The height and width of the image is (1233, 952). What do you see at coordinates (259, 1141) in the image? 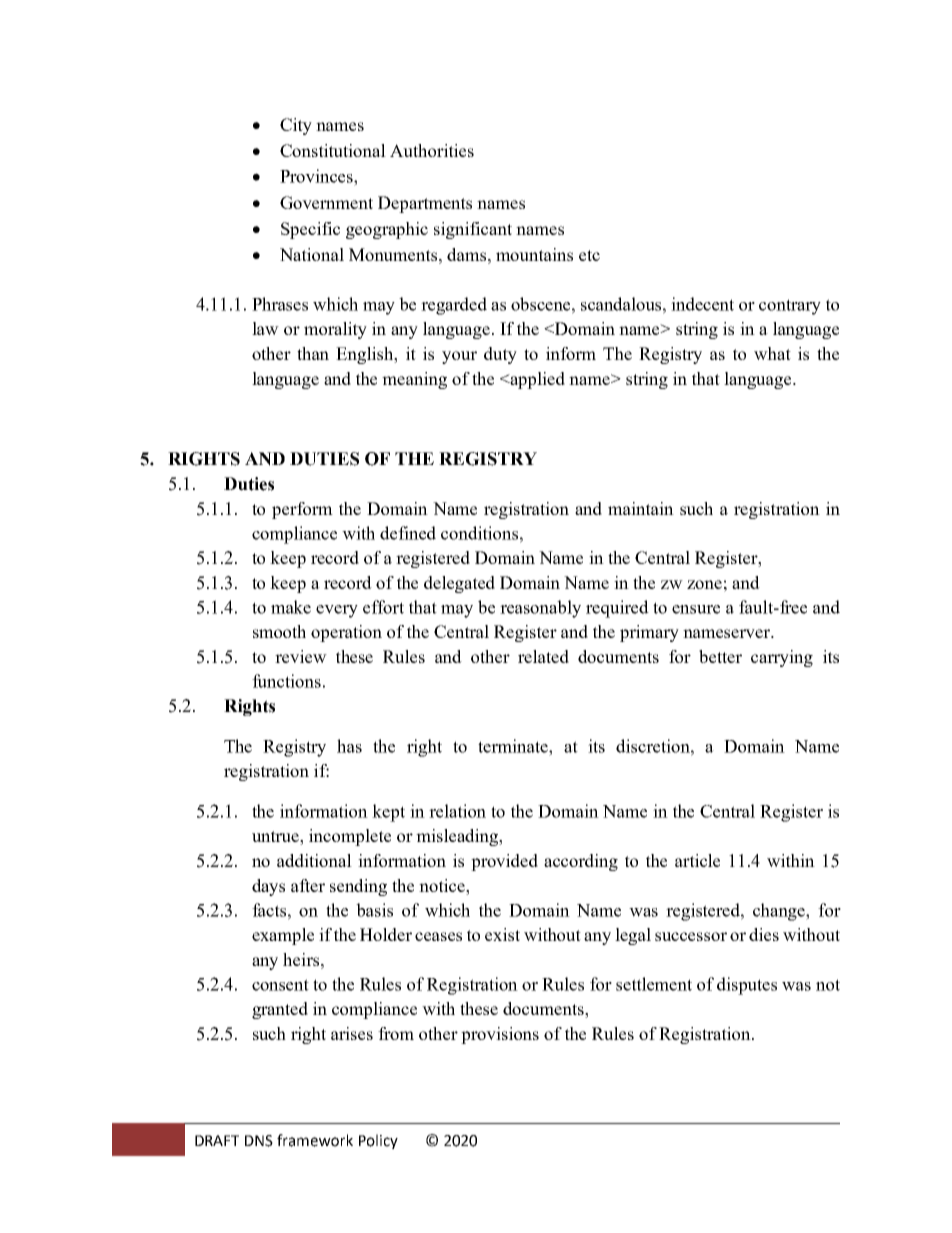
I see `DNS` at bounding box center [259, 1141].
